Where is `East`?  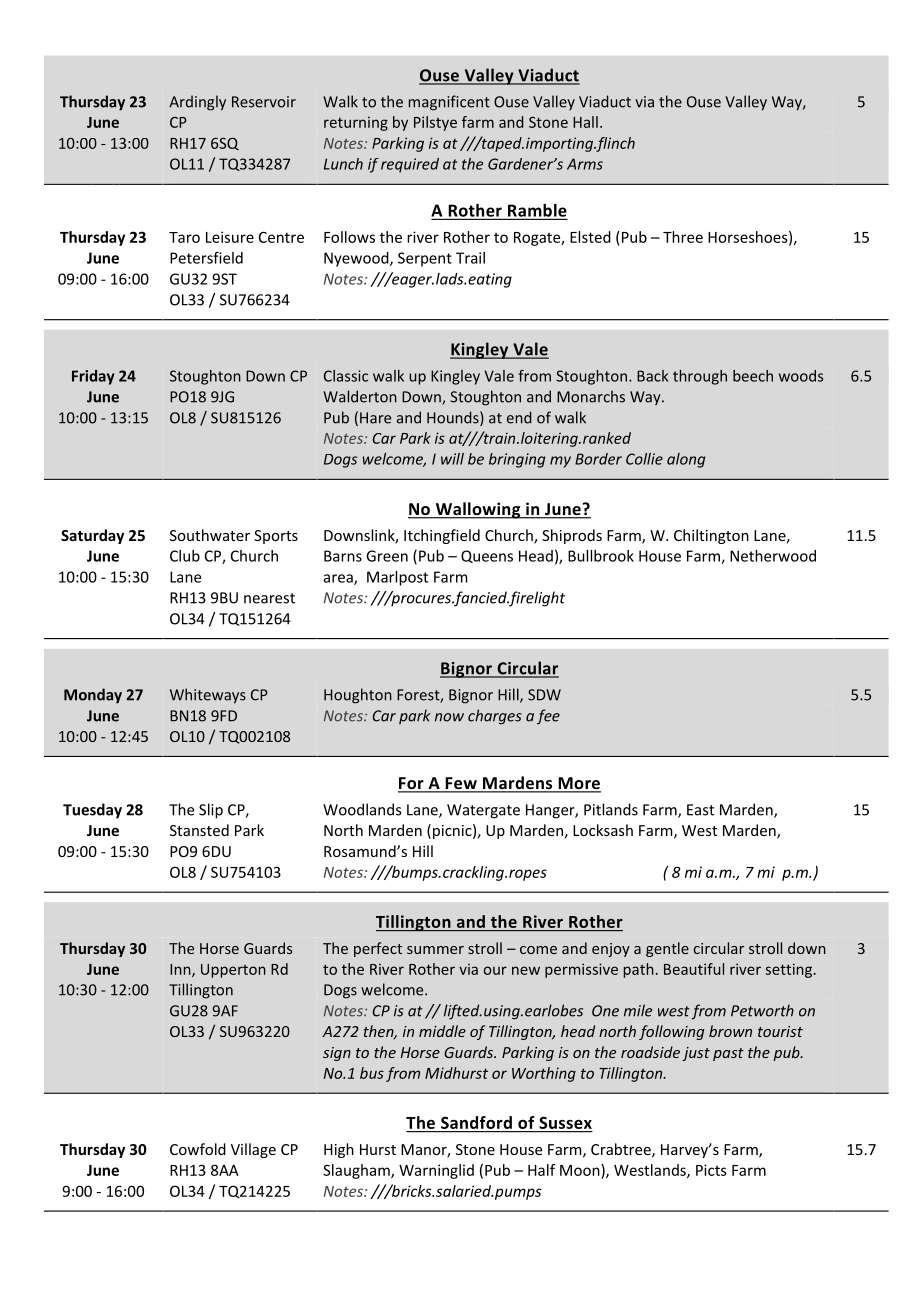
East is located at coordinates (700, 810).
